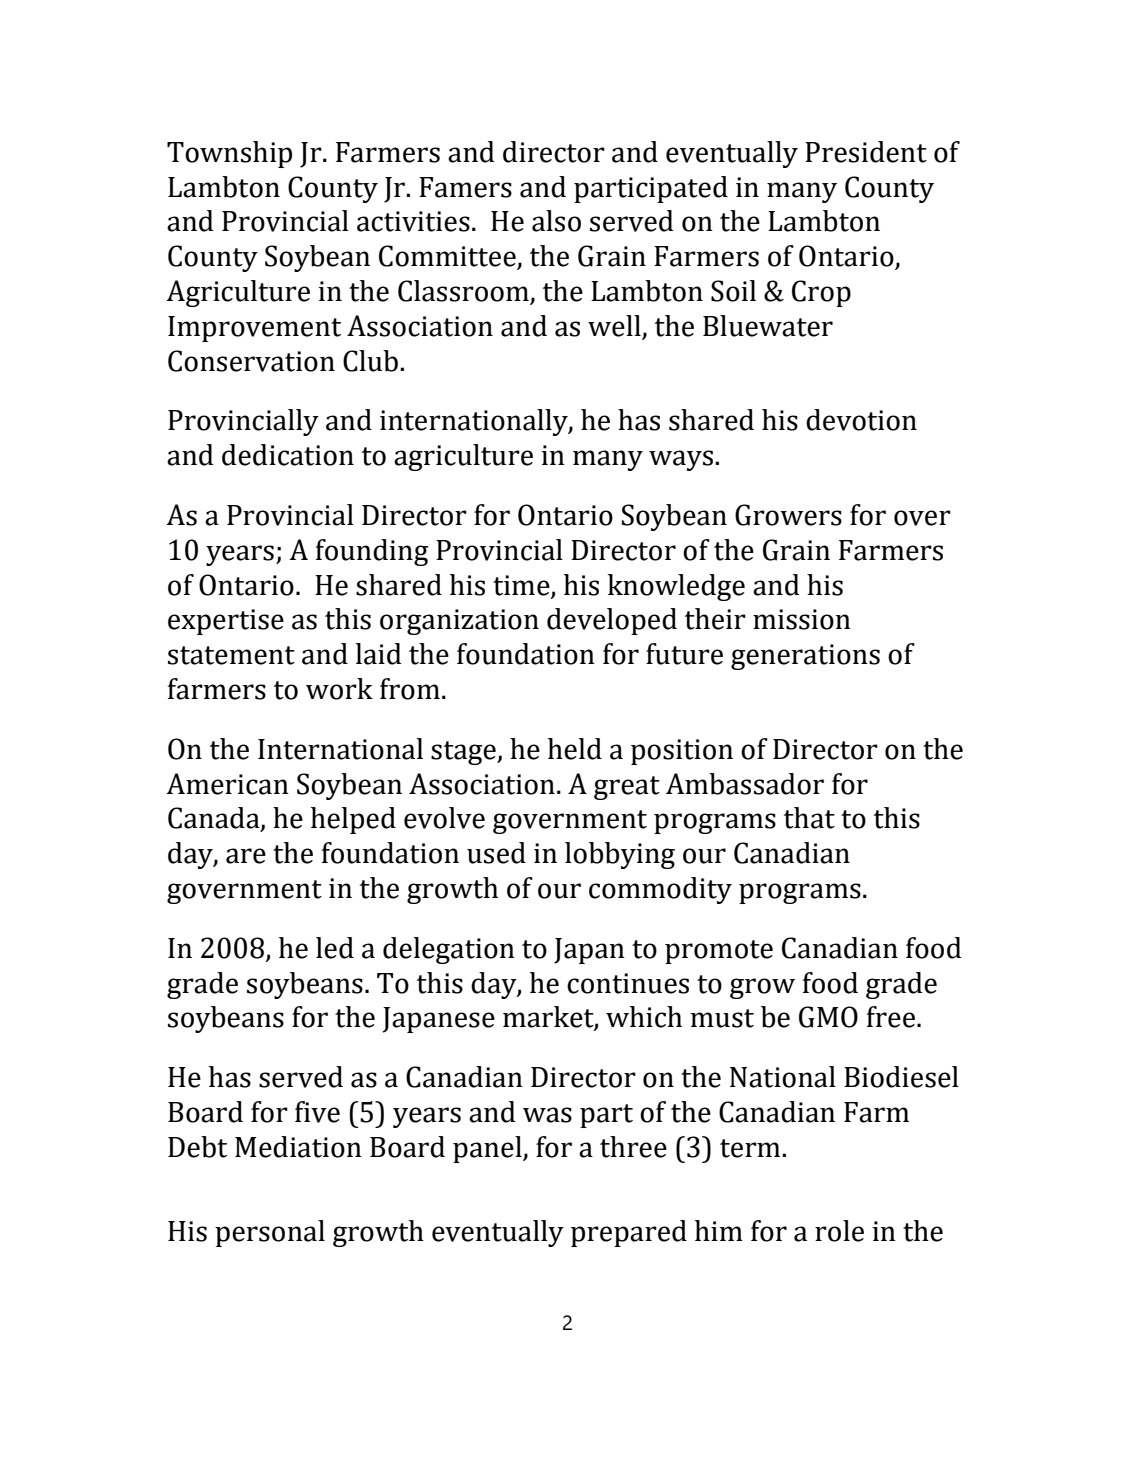 This page has height=1469, width=1135. I want to click on Township, so click(229, 154).
